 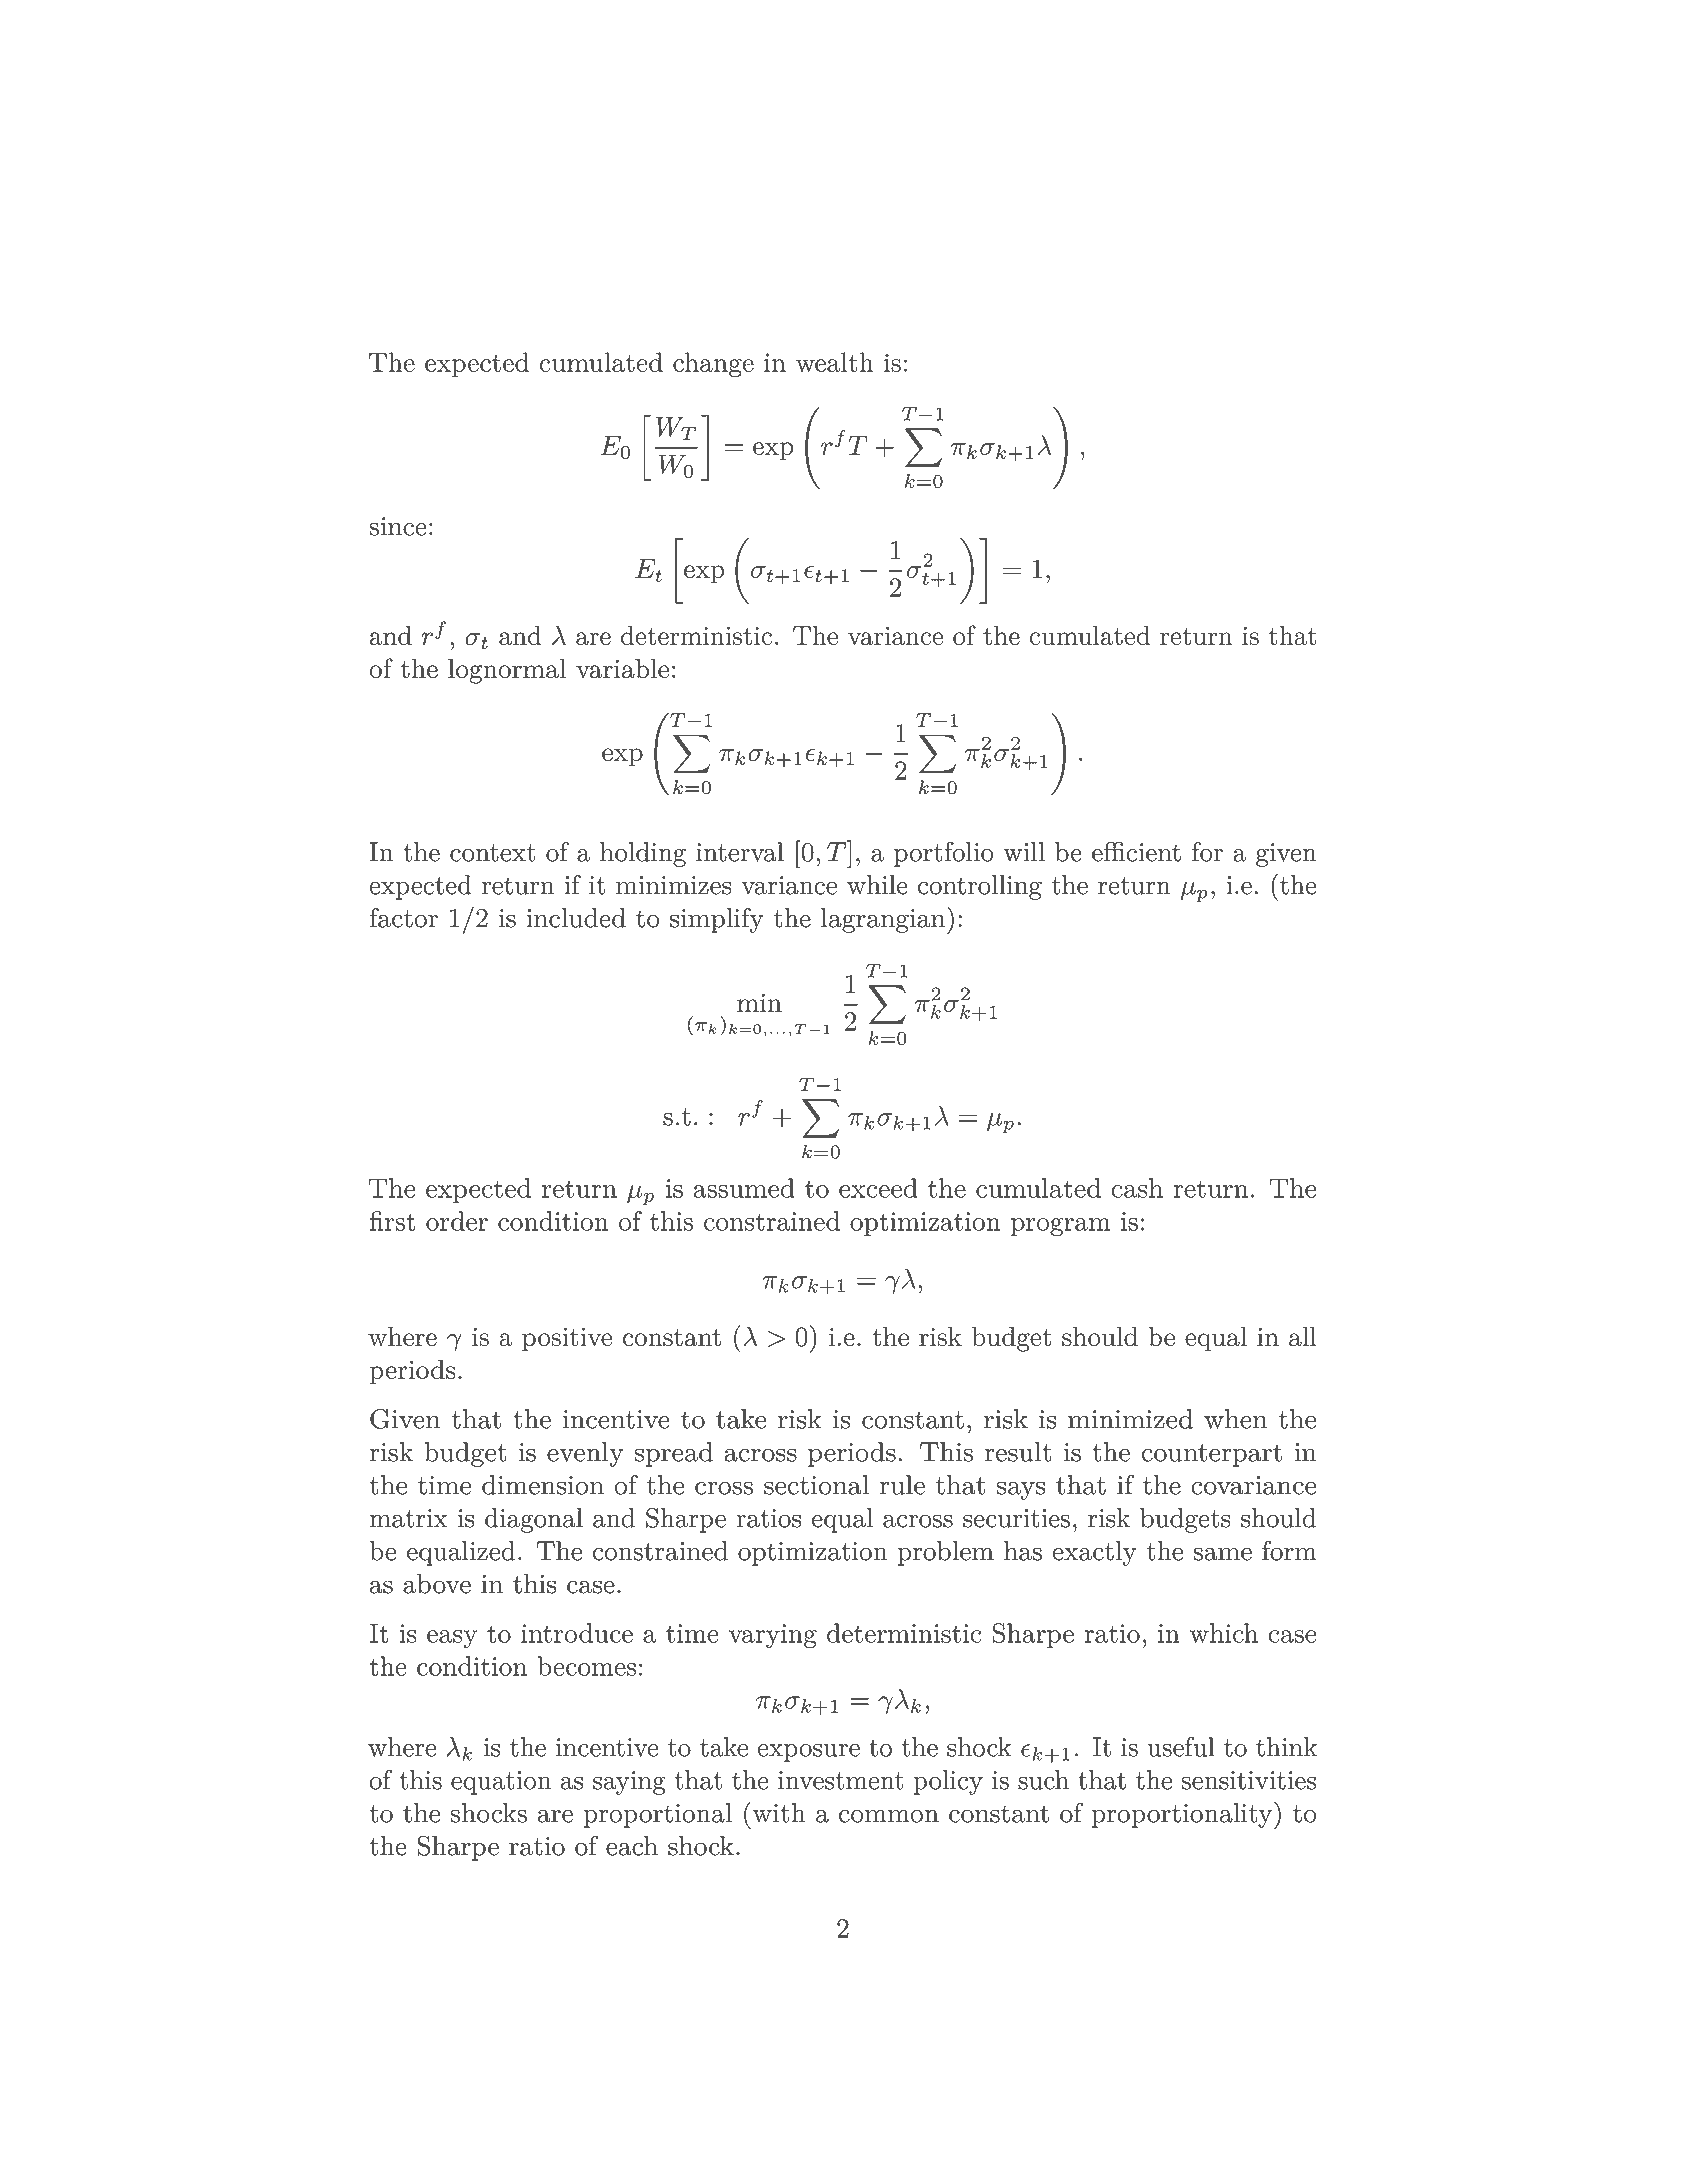 I want to click on efficient, so click(x=1136, y=851).
